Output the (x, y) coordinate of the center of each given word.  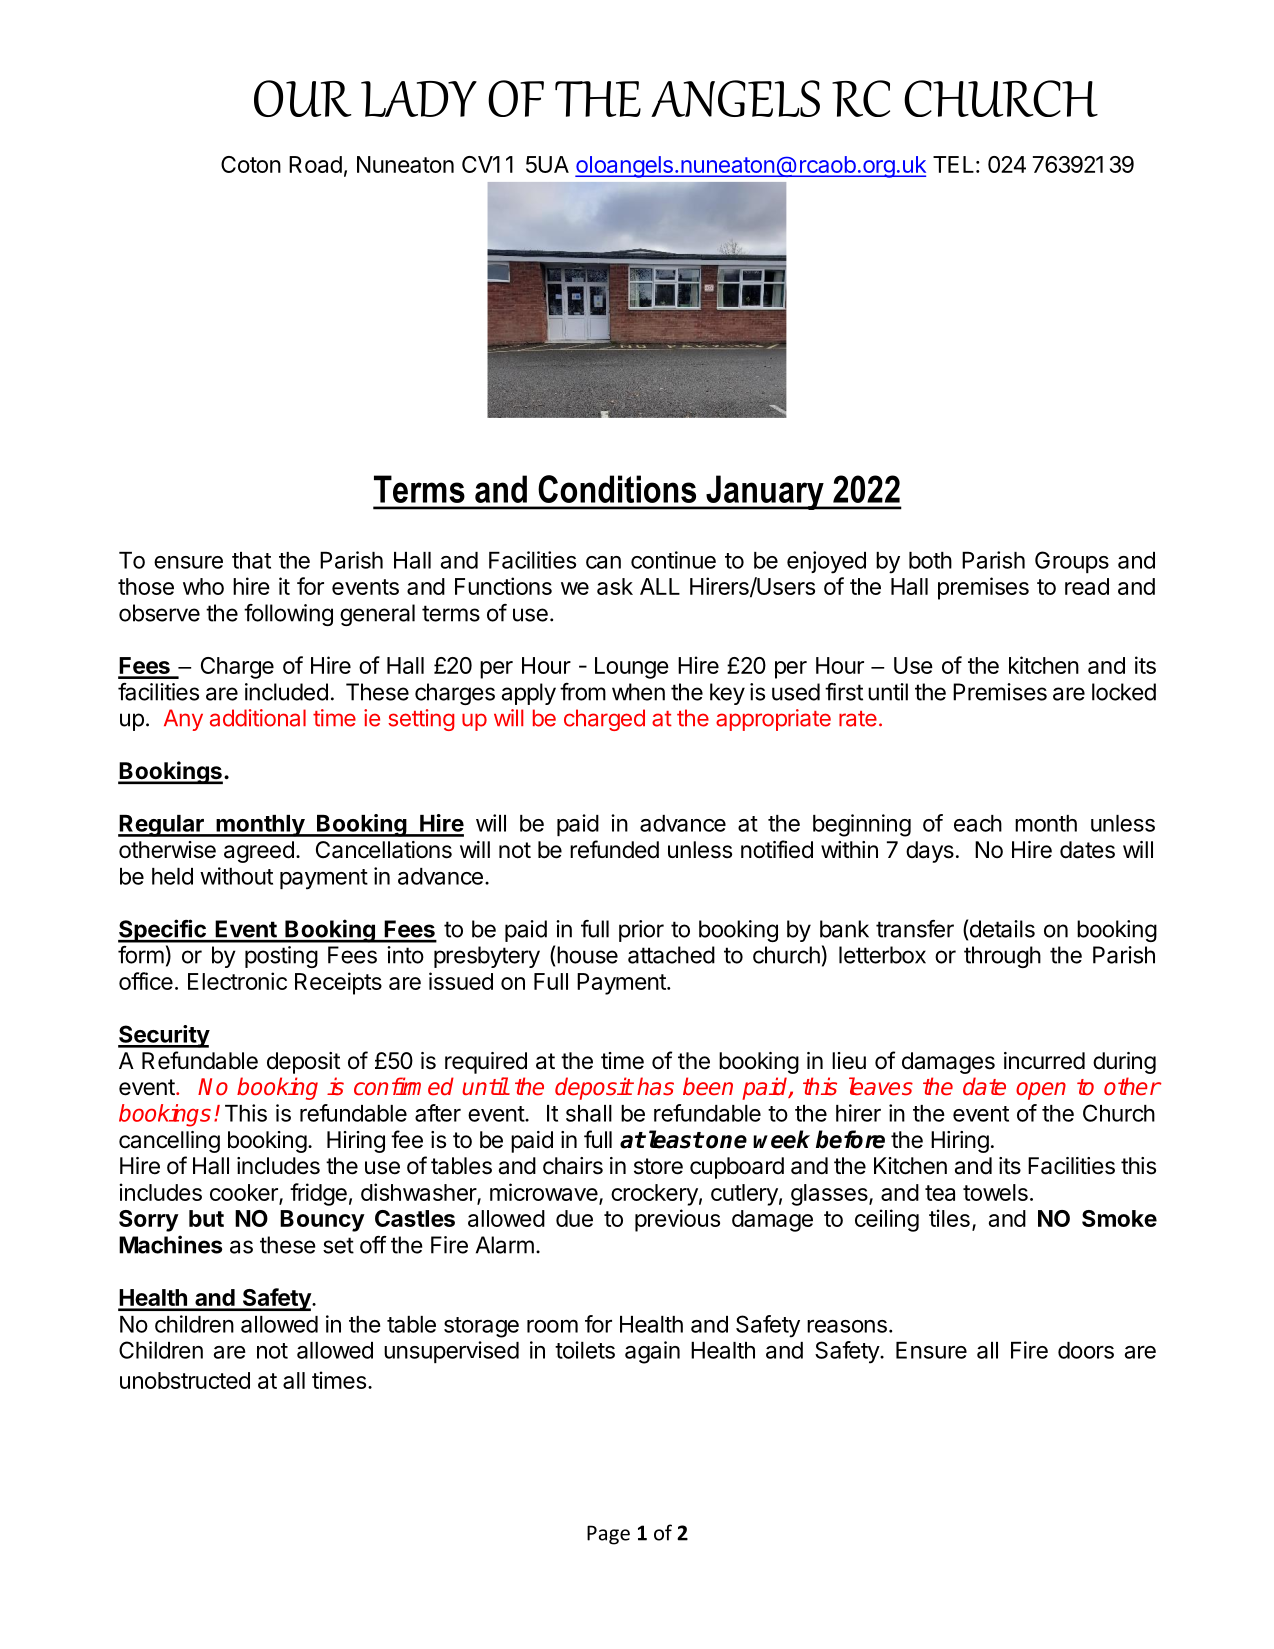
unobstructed (185, 1380)
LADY (419, 99)
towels (995, 1192)
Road (315, 164)
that (251, 560)
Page (608, 1535)
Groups (1072, 562)
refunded (614, 849)
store (658, 1166)
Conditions (617, 489)
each (978, 823)
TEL (953, 164)
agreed (259, 852)
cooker (245, 1193)
